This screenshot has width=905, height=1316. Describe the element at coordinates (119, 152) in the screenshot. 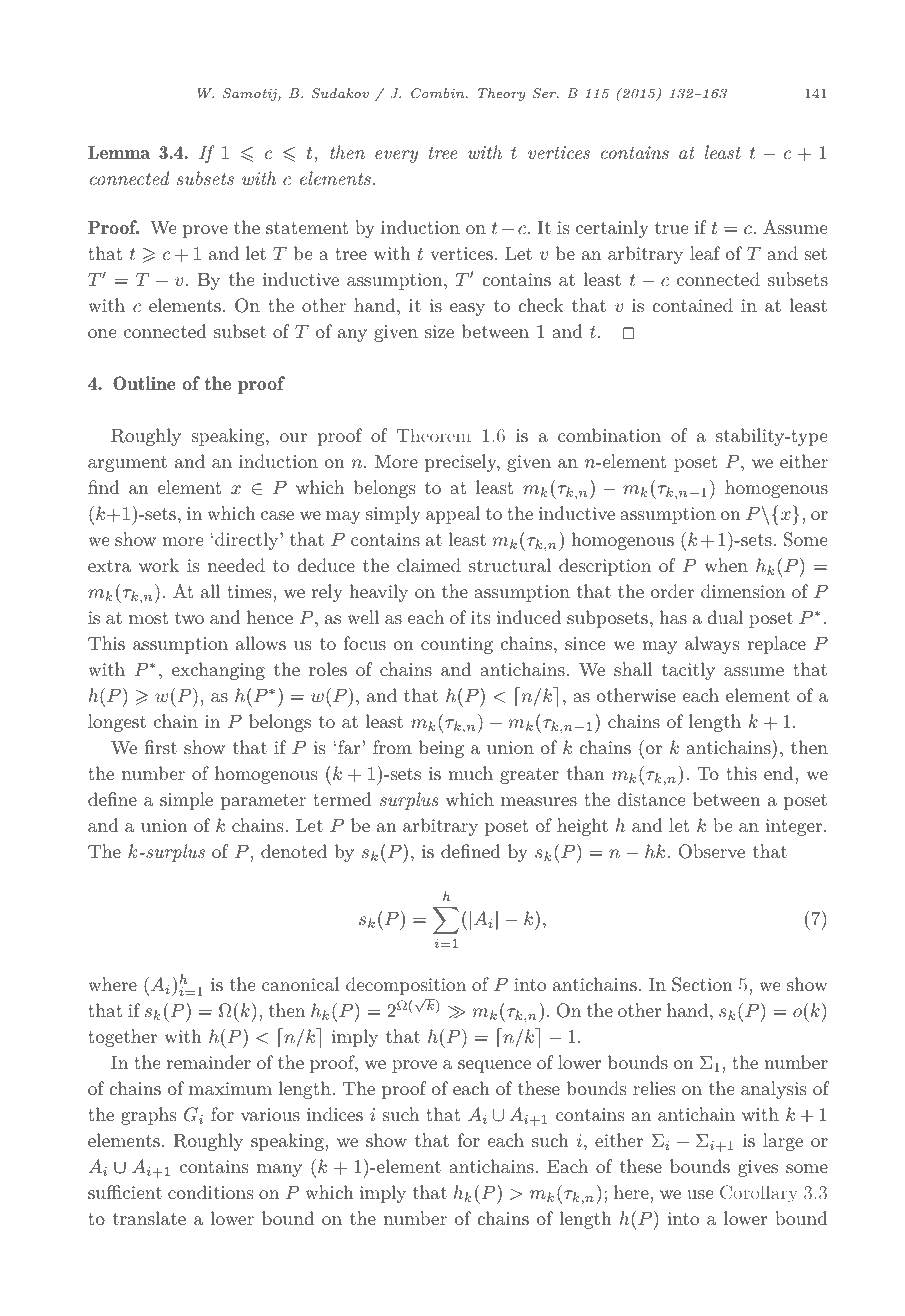

I see `Lemma` at that location.
